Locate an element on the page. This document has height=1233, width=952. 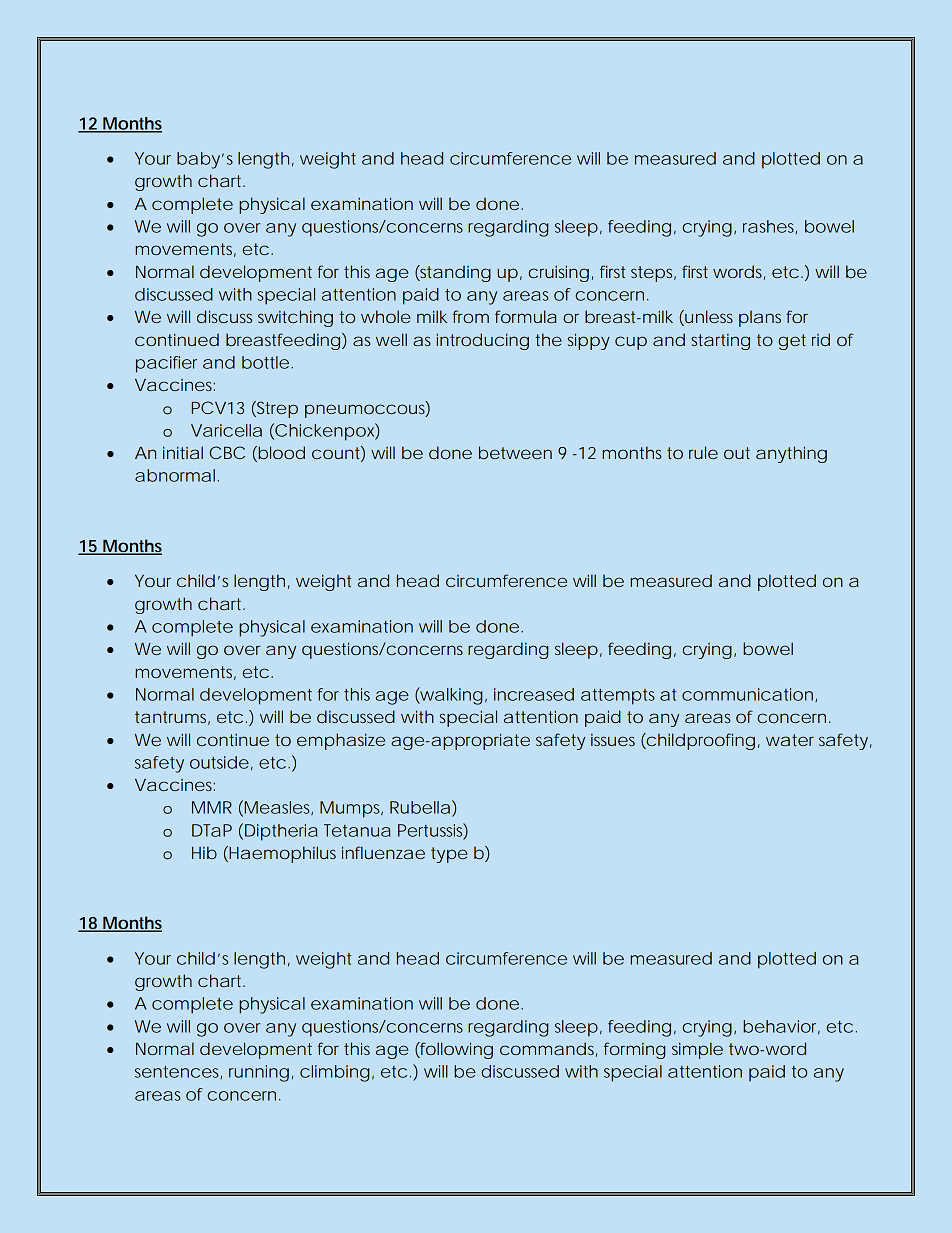
water is located at coordinates (790, 740).
